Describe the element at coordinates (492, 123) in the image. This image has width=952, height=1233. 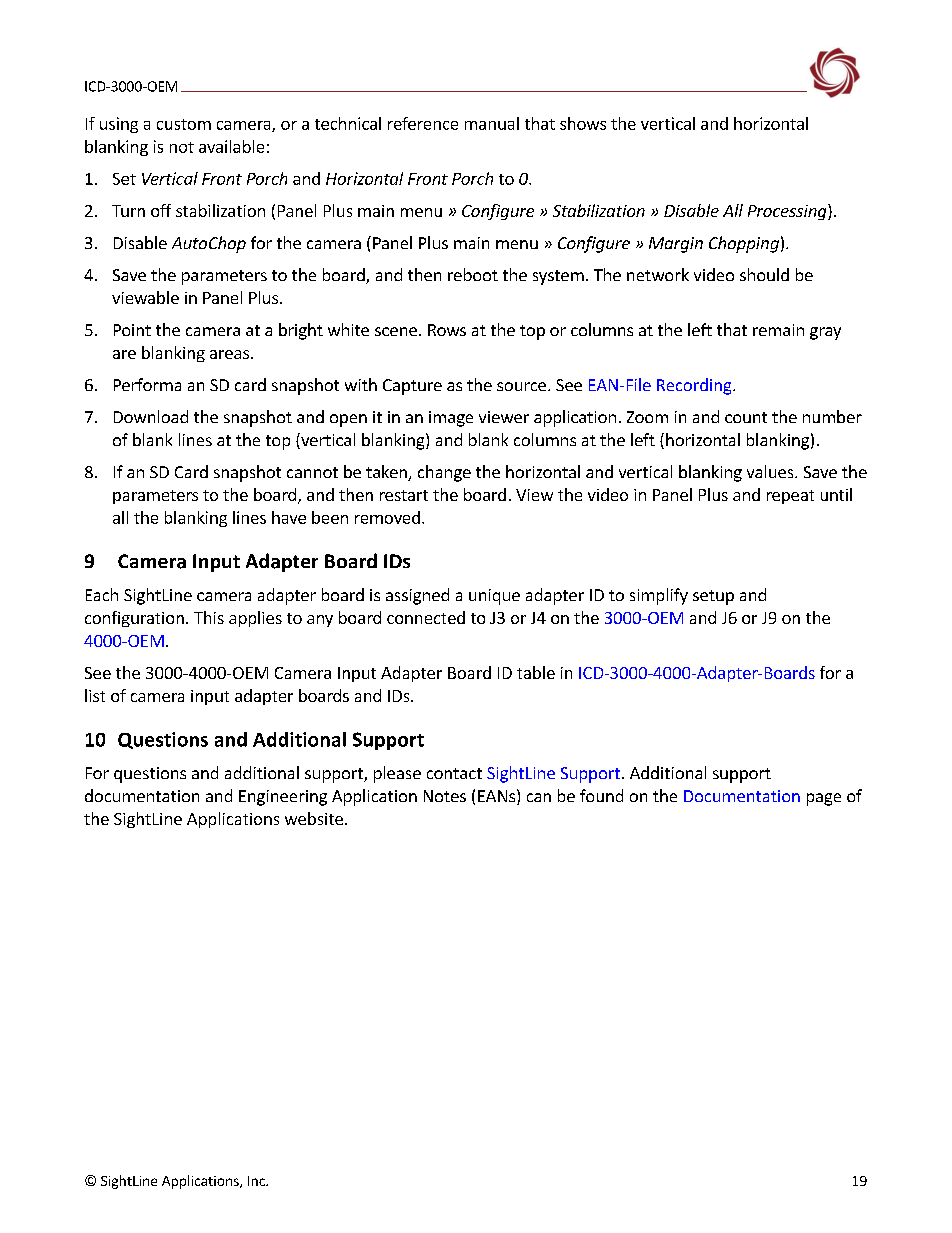
I see `manual` at that location.
